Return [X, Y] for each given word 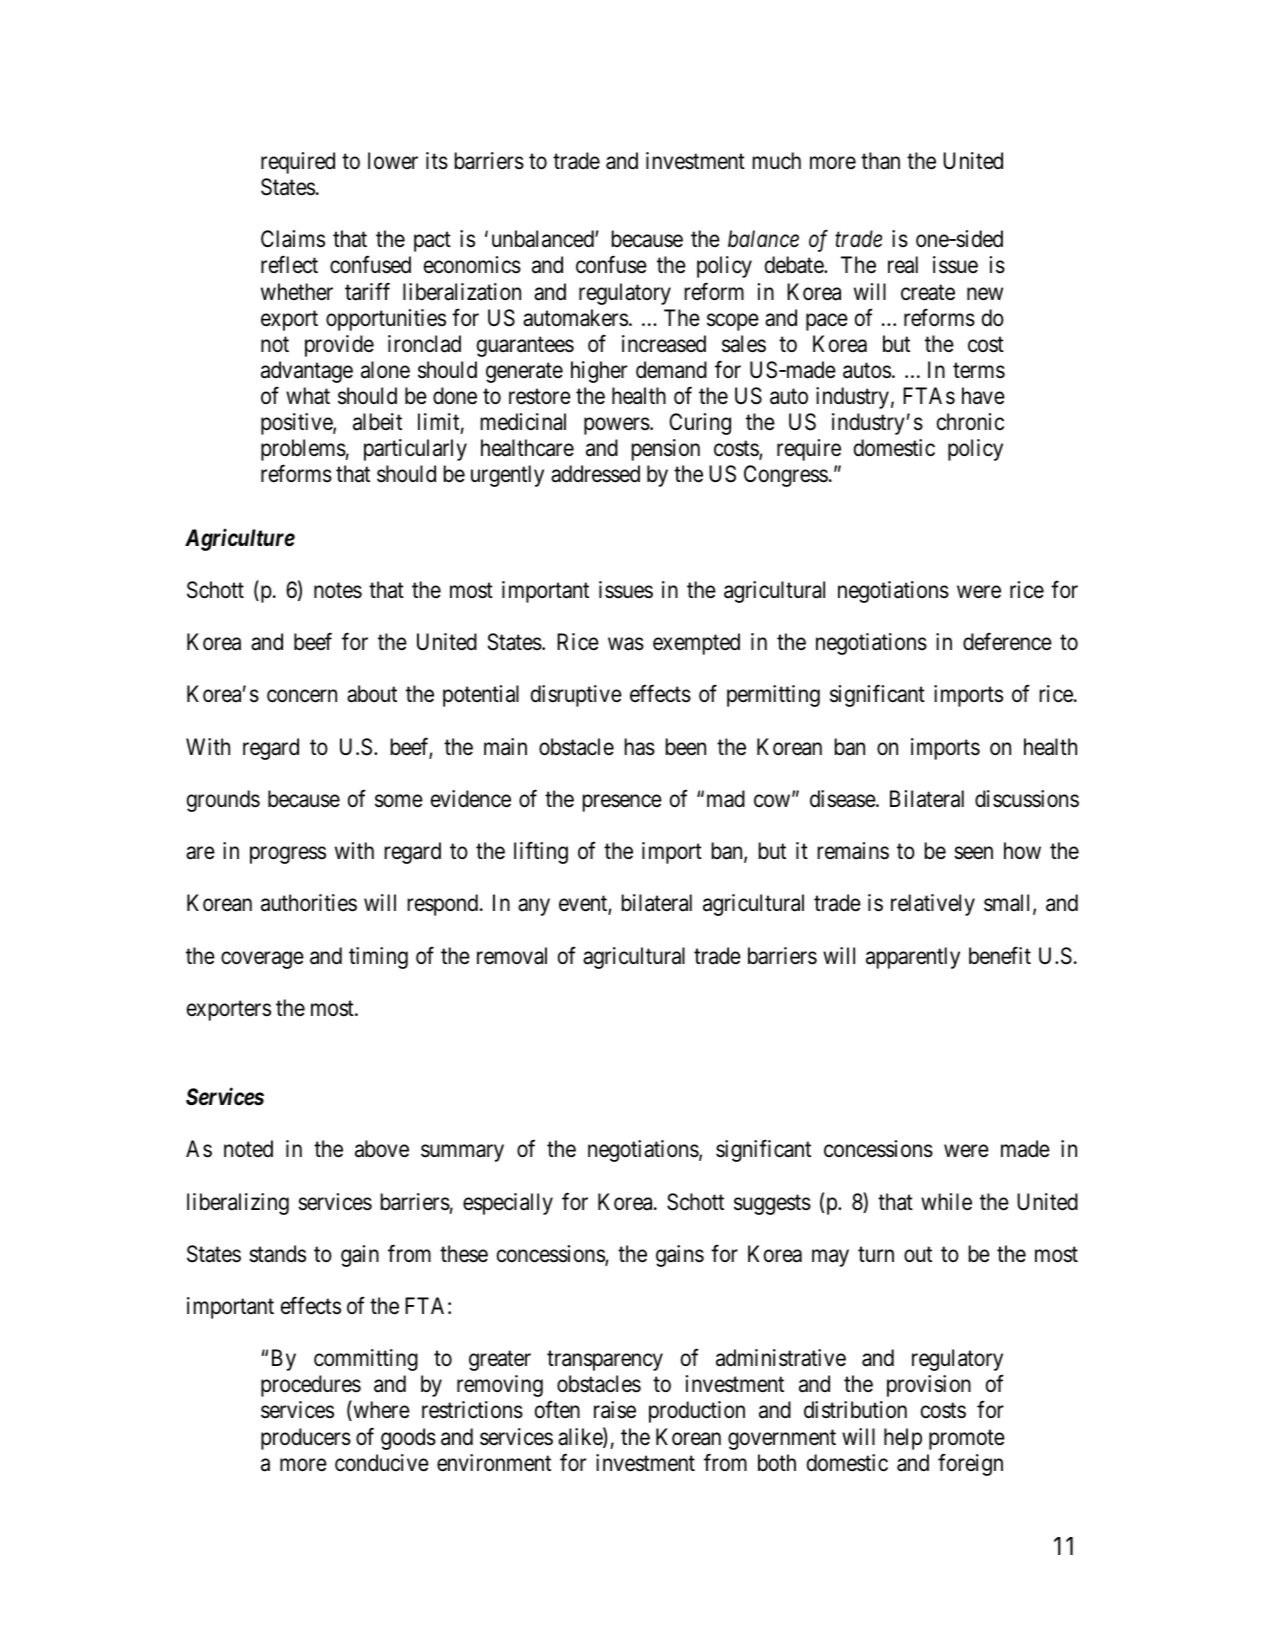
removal [512, 956]
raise [615, 1410]
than [880, 161]
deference [1007, 642]
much [777, 161]
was [626, 644]
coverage [262, 960]
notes [338, 591]
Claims [293, 239]
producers [306, 1439]
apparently [913, 958]
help [903, 1439]
